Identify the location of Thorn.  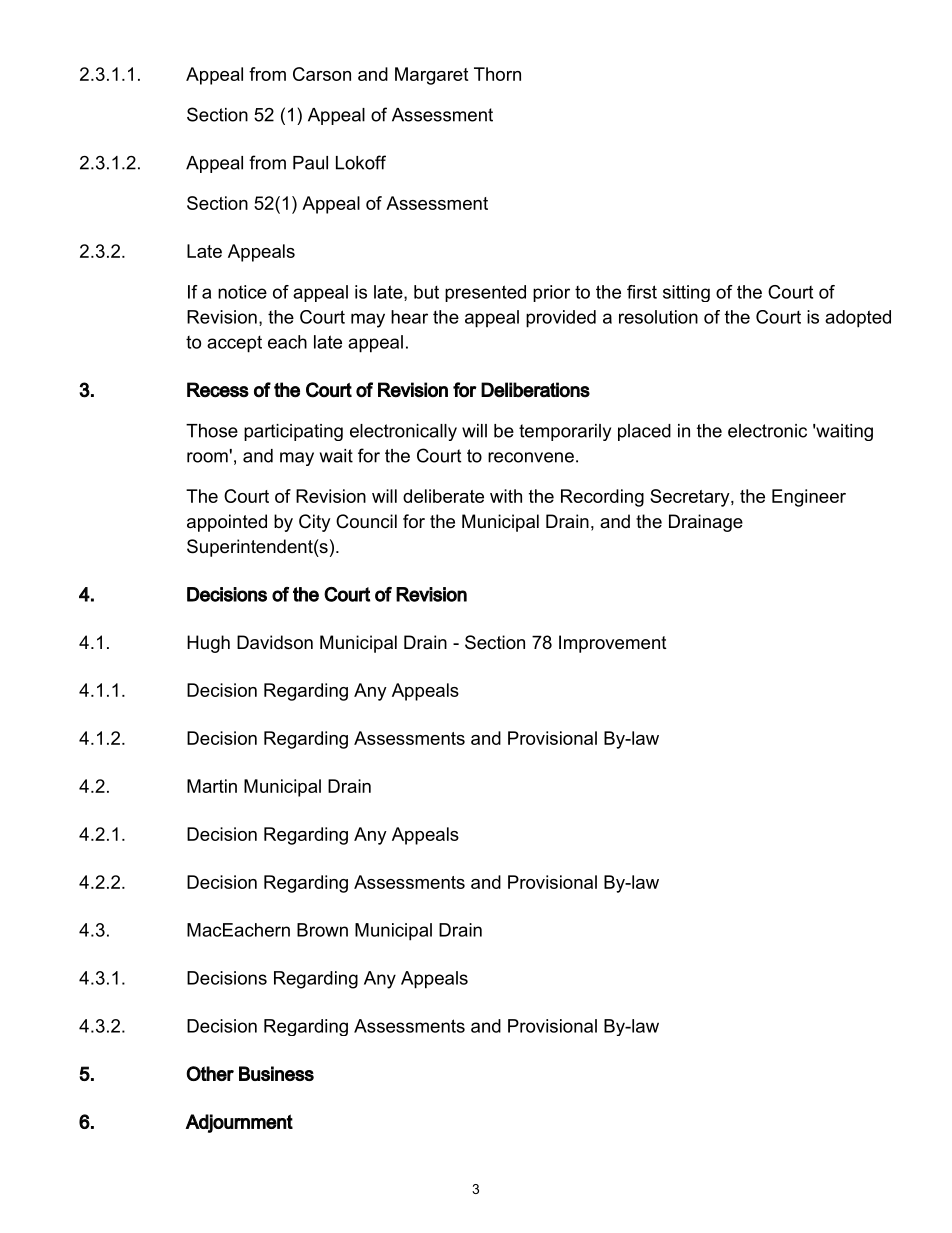
(497, 74).
